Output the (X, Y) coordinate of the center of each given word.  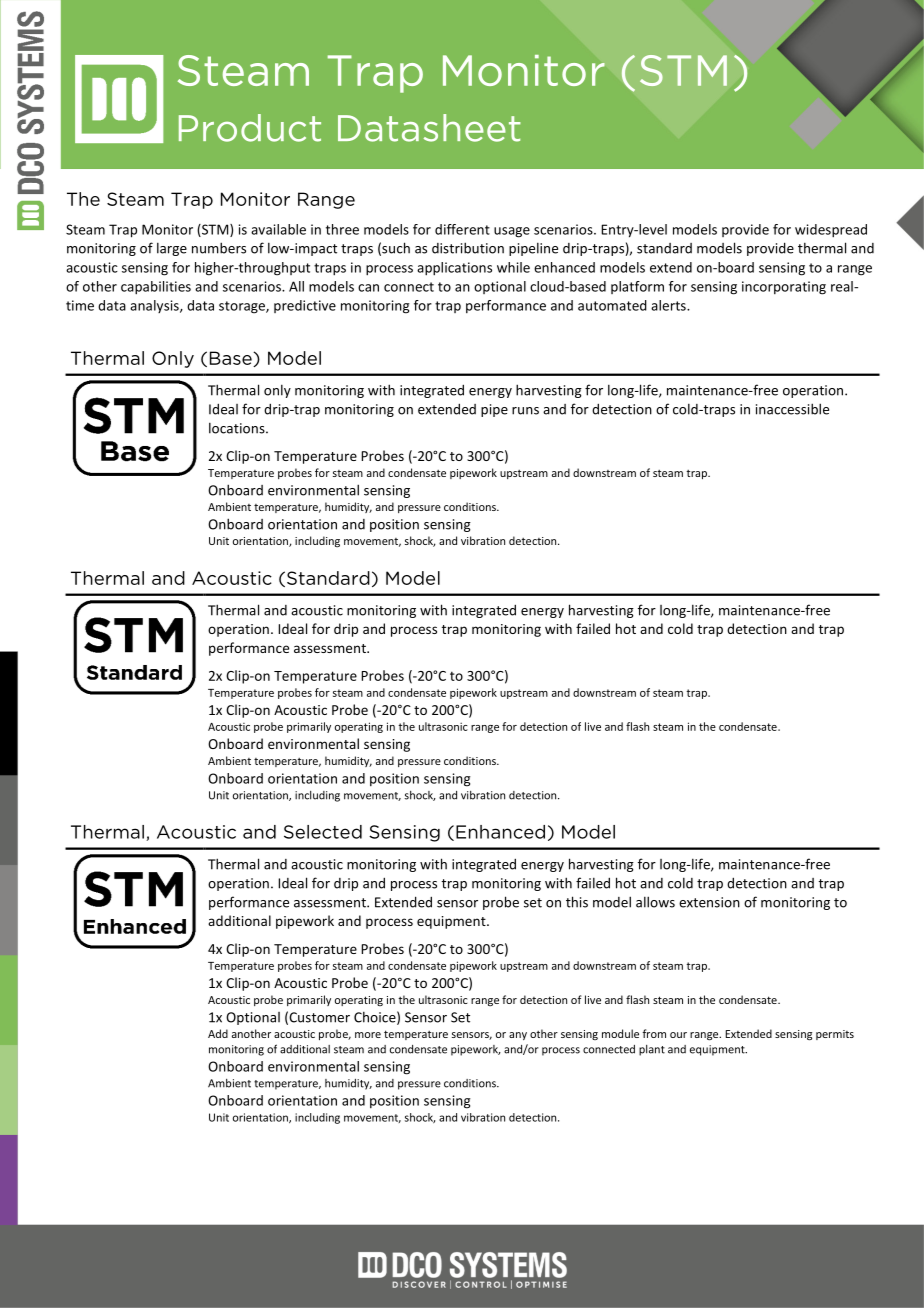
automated (612, 305)
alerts (669, 305)
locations (238, 428)
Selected (323, 832)
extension (709, 902)
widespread (831, 231)
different (462, 229)
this (577, 902)
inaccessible (792, 409)
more (368, 1035)
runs (525, 411)
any (518, 1036)
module (620, 1033)
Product (250, 128)
